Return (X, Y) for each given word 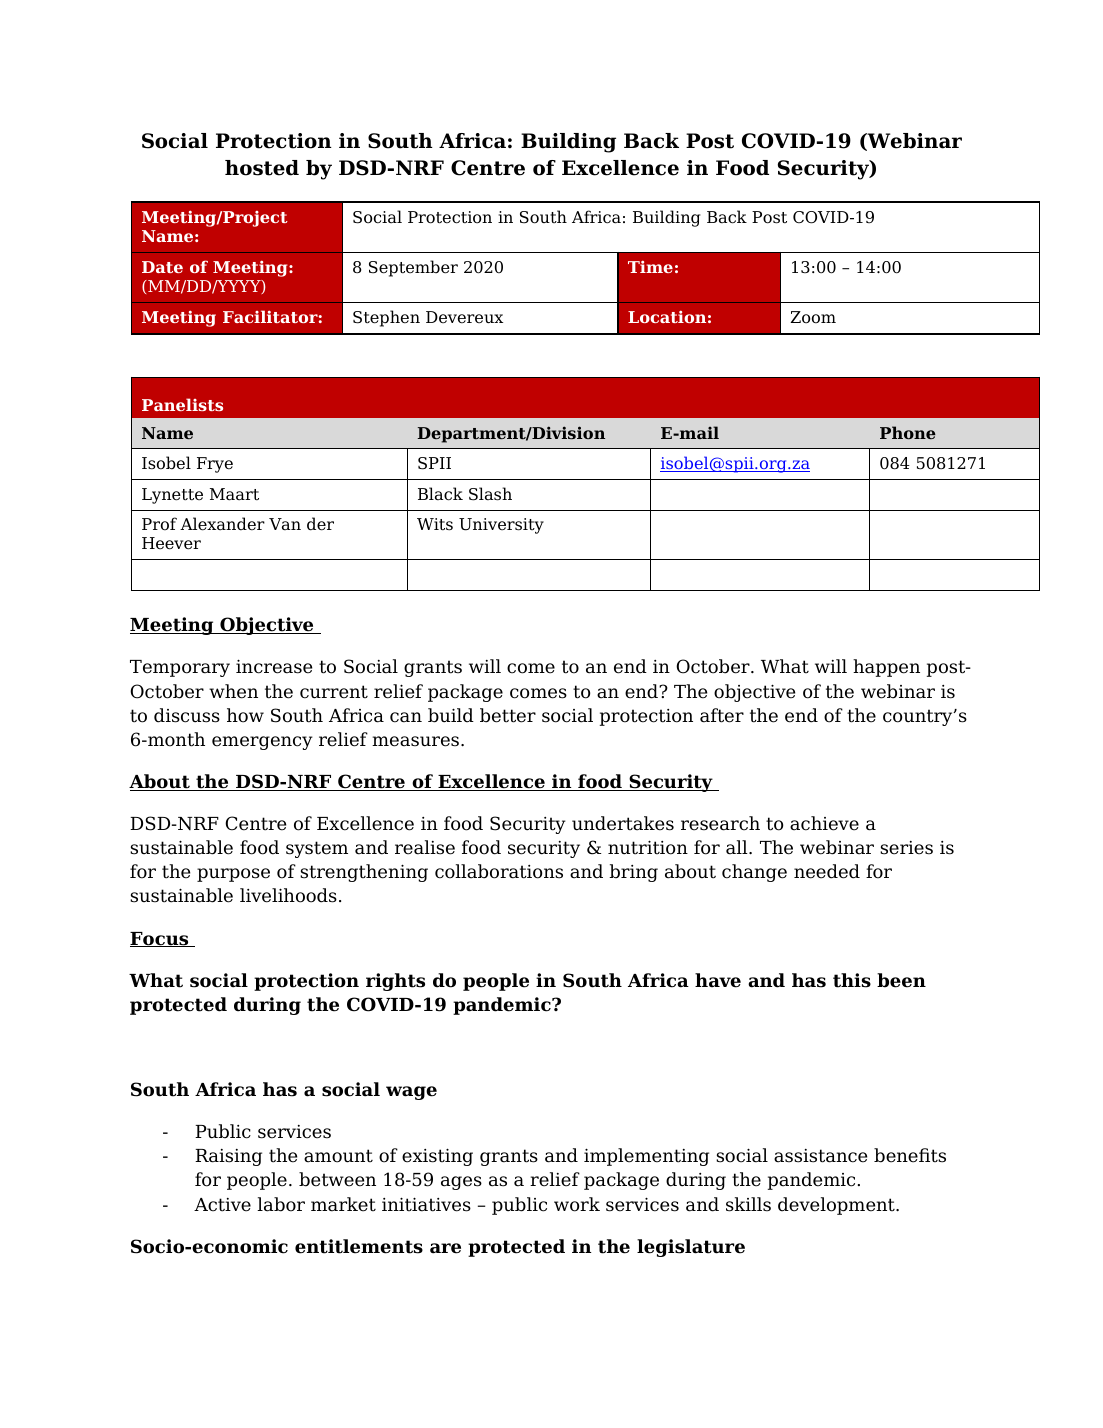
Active (222, 1205)
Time (650, 266)
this (852, 980)
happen (886, 668)
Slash (490, 494)
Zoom (813, 317)
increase (274, 666)
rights (395, 982)
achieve (824, 823)
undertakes (623, 823)
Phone (908, 432)
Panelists (182, 404)
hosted (262, 168)
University (501, 526)
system (317, 849)
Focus (160, 939)
